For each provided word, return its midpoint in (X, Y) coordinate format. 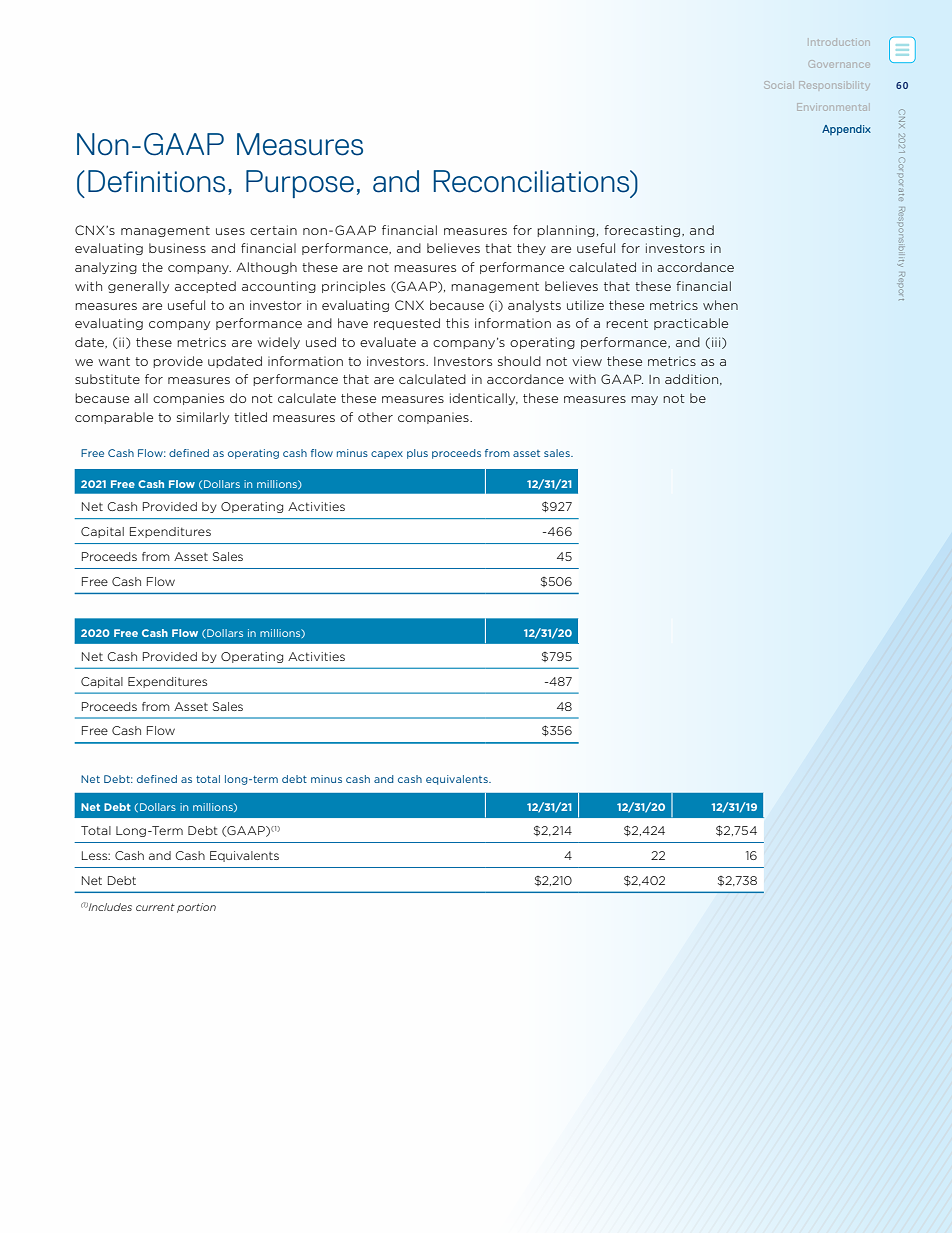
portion (196, 908)
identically (484, 399)
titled (250, 417)
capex (387, 455)
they (531, 249)
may (644, 400)
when (720, 305)
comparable (114, 418)
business (177, 248)
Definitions (156, 181)
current (155, 907)
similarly (203, 418)
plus (417, 454)
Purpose (300, 184)
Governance (839, 64)
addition (693, 379)
